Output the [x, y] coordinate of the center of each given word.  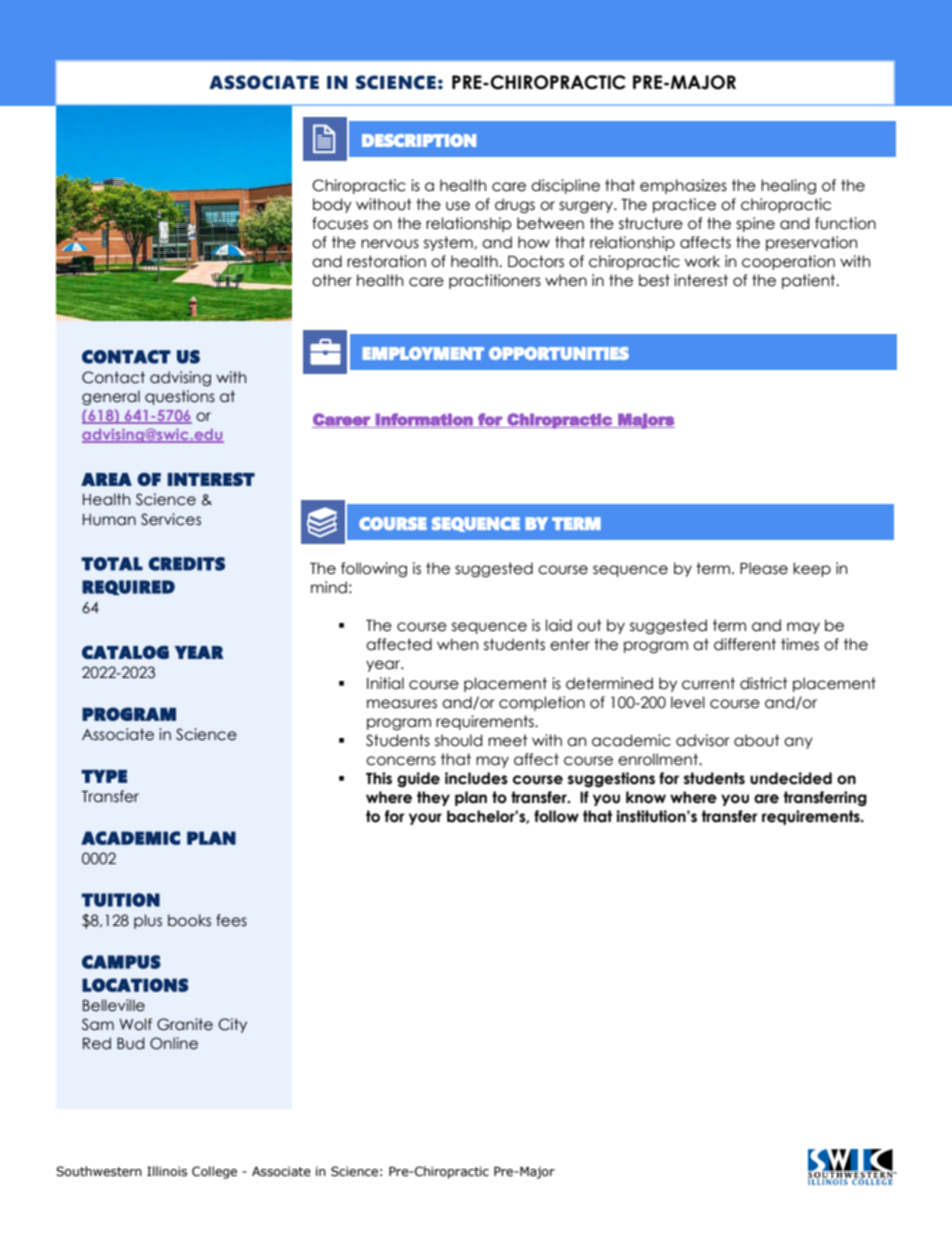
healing [788, 186]
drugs [515, 205]
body [332, 205]
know [646, 797]
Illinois [167, 1171]
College [214, 1172]
